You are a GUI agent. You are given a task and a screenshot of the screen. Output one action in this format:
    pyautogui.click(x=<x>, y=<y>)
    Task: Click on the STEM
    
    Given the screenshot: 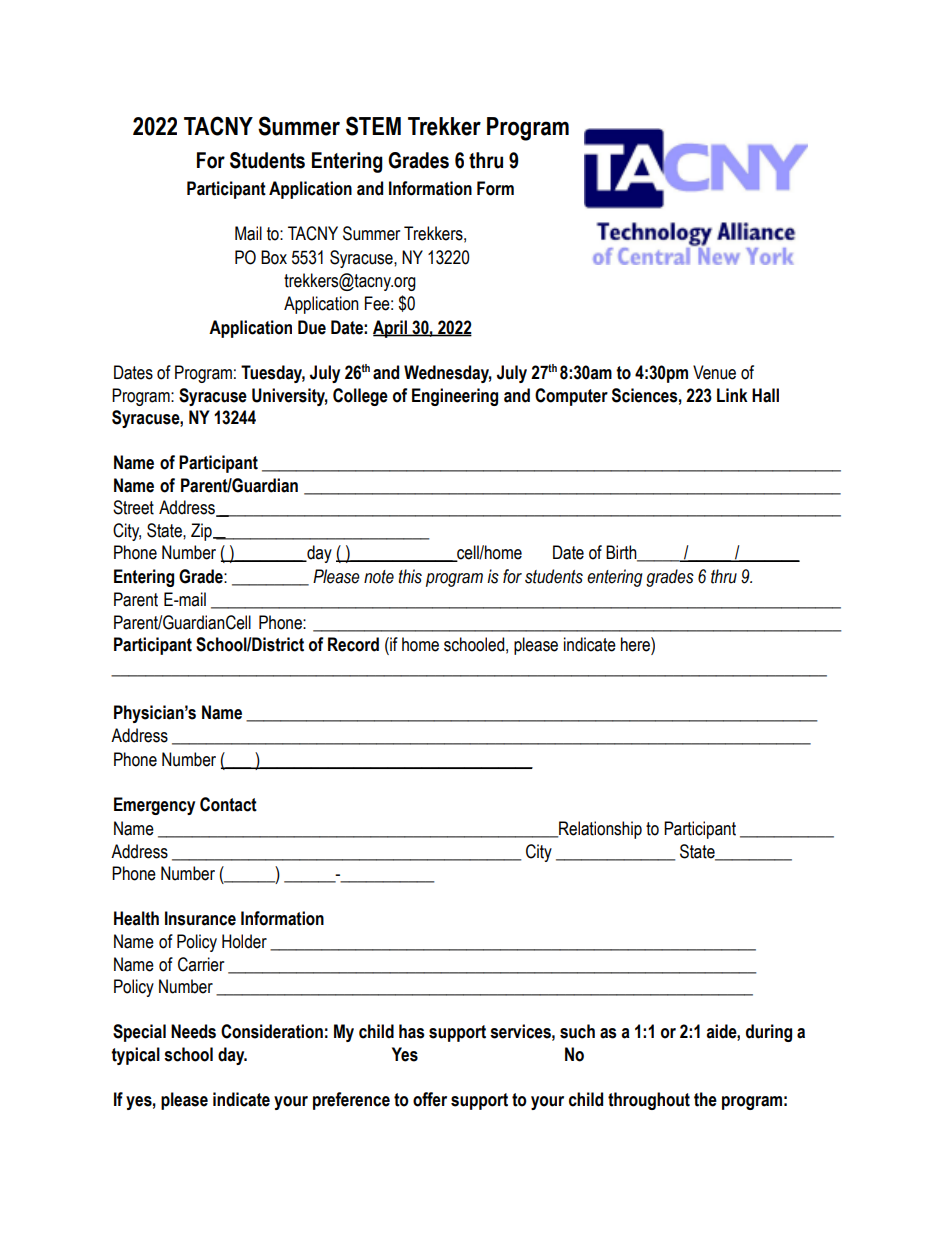 What is the action you would take?
    pyautogui.click(x=373, y=126)
